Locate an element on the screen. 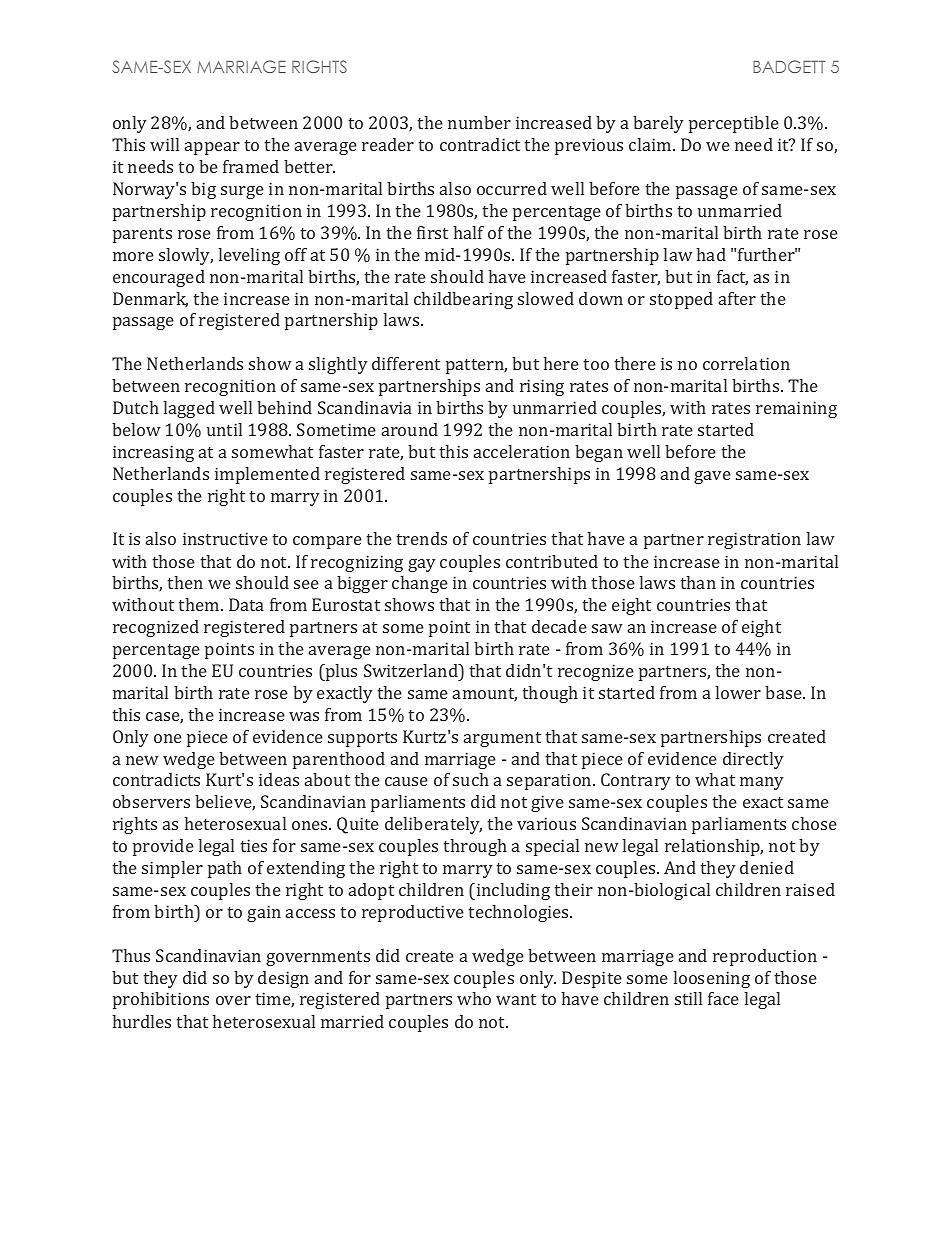  was is located at coordinates (304, 716).
